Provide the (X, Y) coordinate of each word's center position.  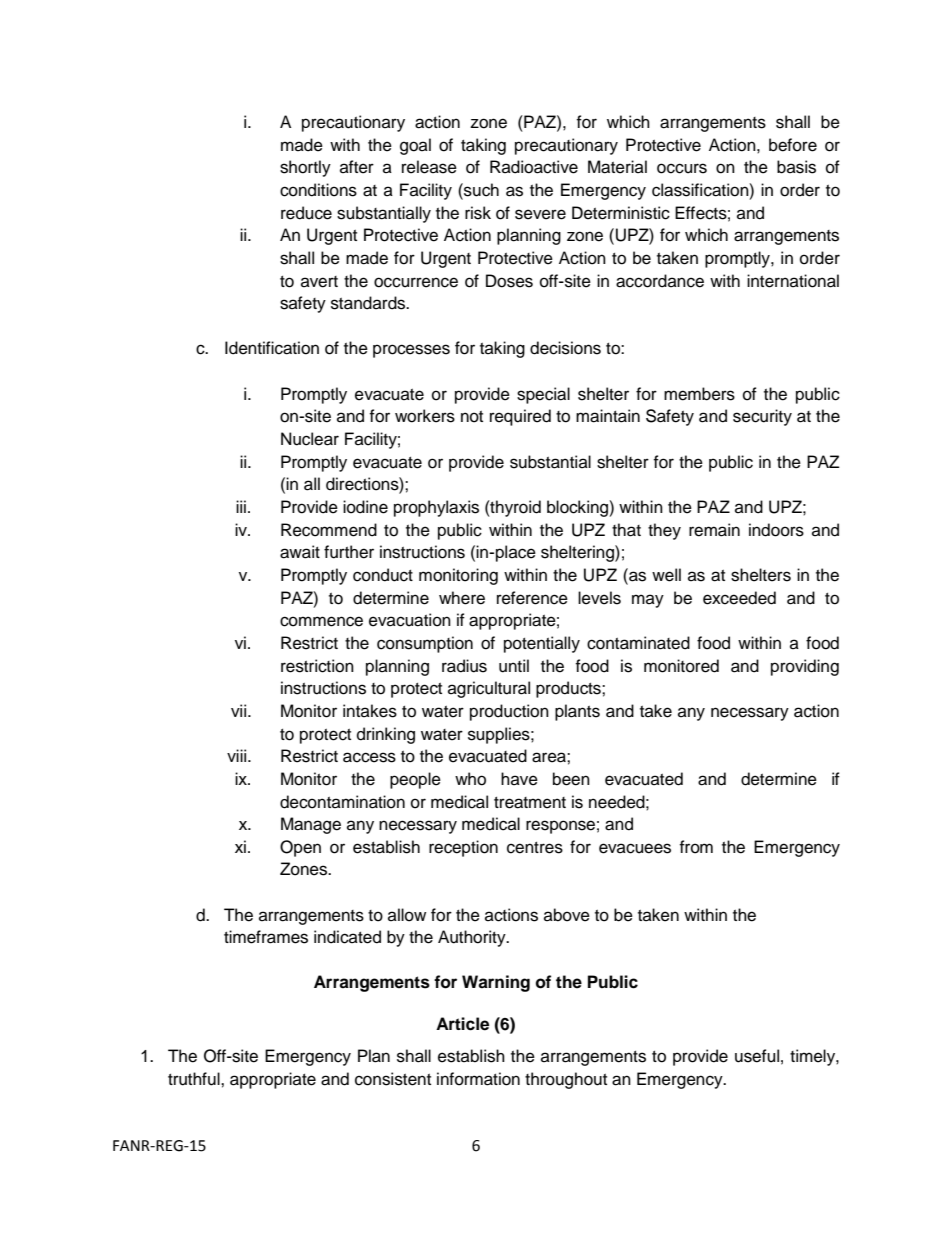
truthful (195, 1079)
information (478, 1079)
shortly (305, 168)
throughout (566, 1080)
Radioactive (534, 167)
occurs (682, 168)
